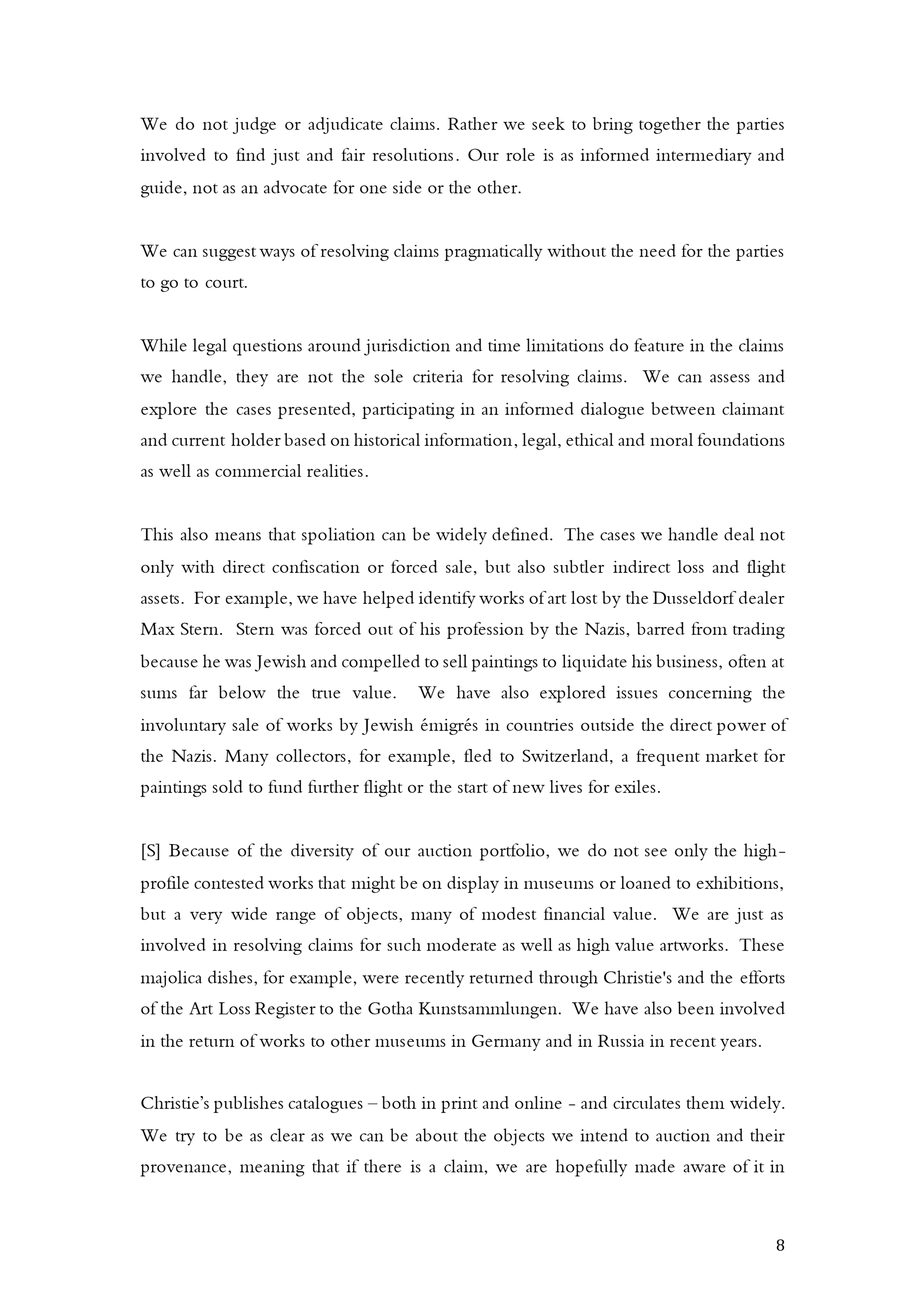 The width and height of the screenshot is (924, 1309). I want to click on intermediary, so click(704, 156).
